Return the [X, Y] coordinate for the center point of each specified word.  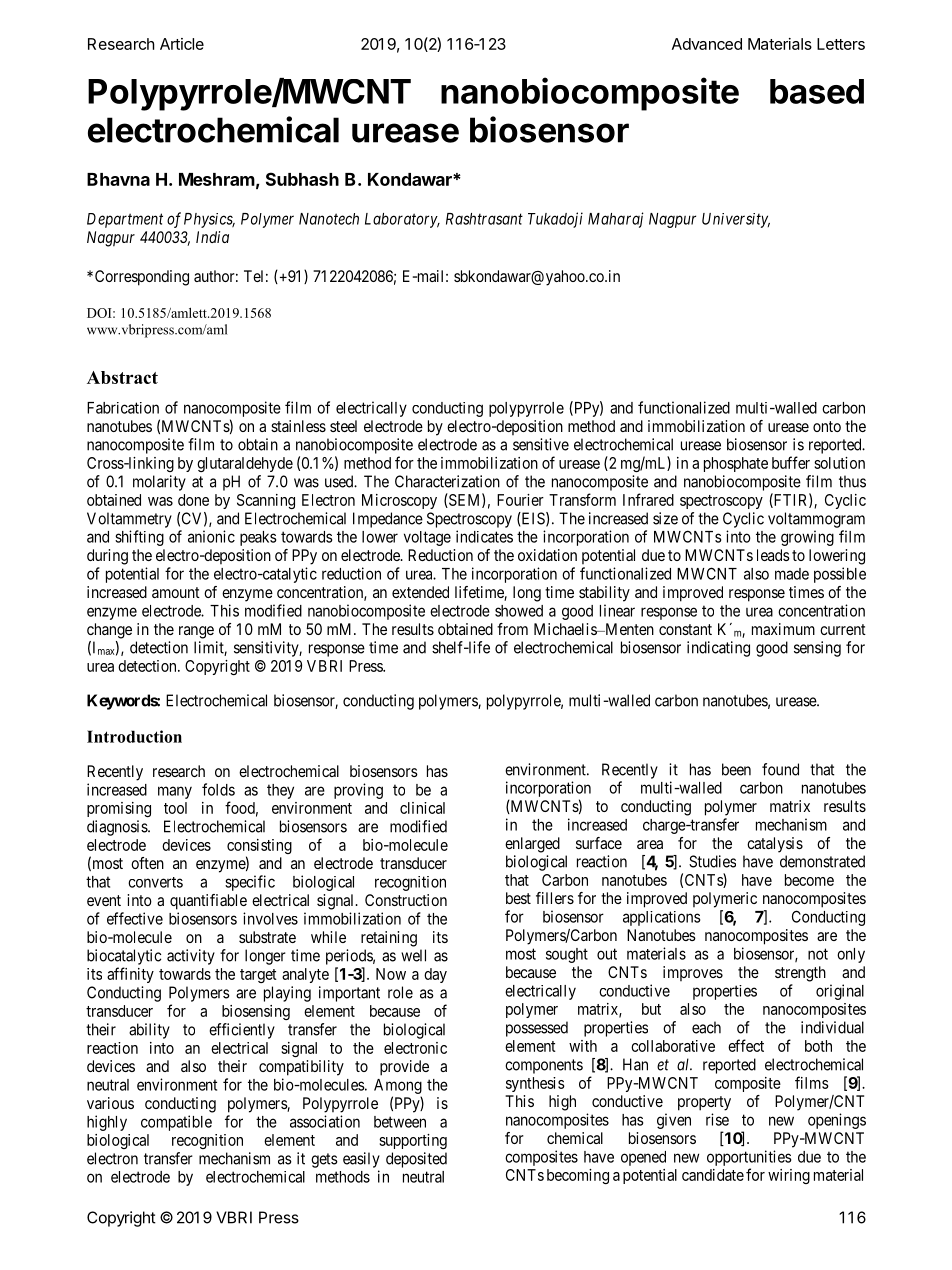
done [193, 500]
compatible [176, 1123]
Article [182, 44]
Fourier [520, 500]
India [212, 237]
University [736, 220]
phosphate [736, 464]
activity [191, 957]
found [780, 769]
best [518, 898]
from [512, 629]
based [817, 91]
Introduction [134, 736]
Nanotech [329, 219]
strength [800, 974]
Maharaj [616, 220]
